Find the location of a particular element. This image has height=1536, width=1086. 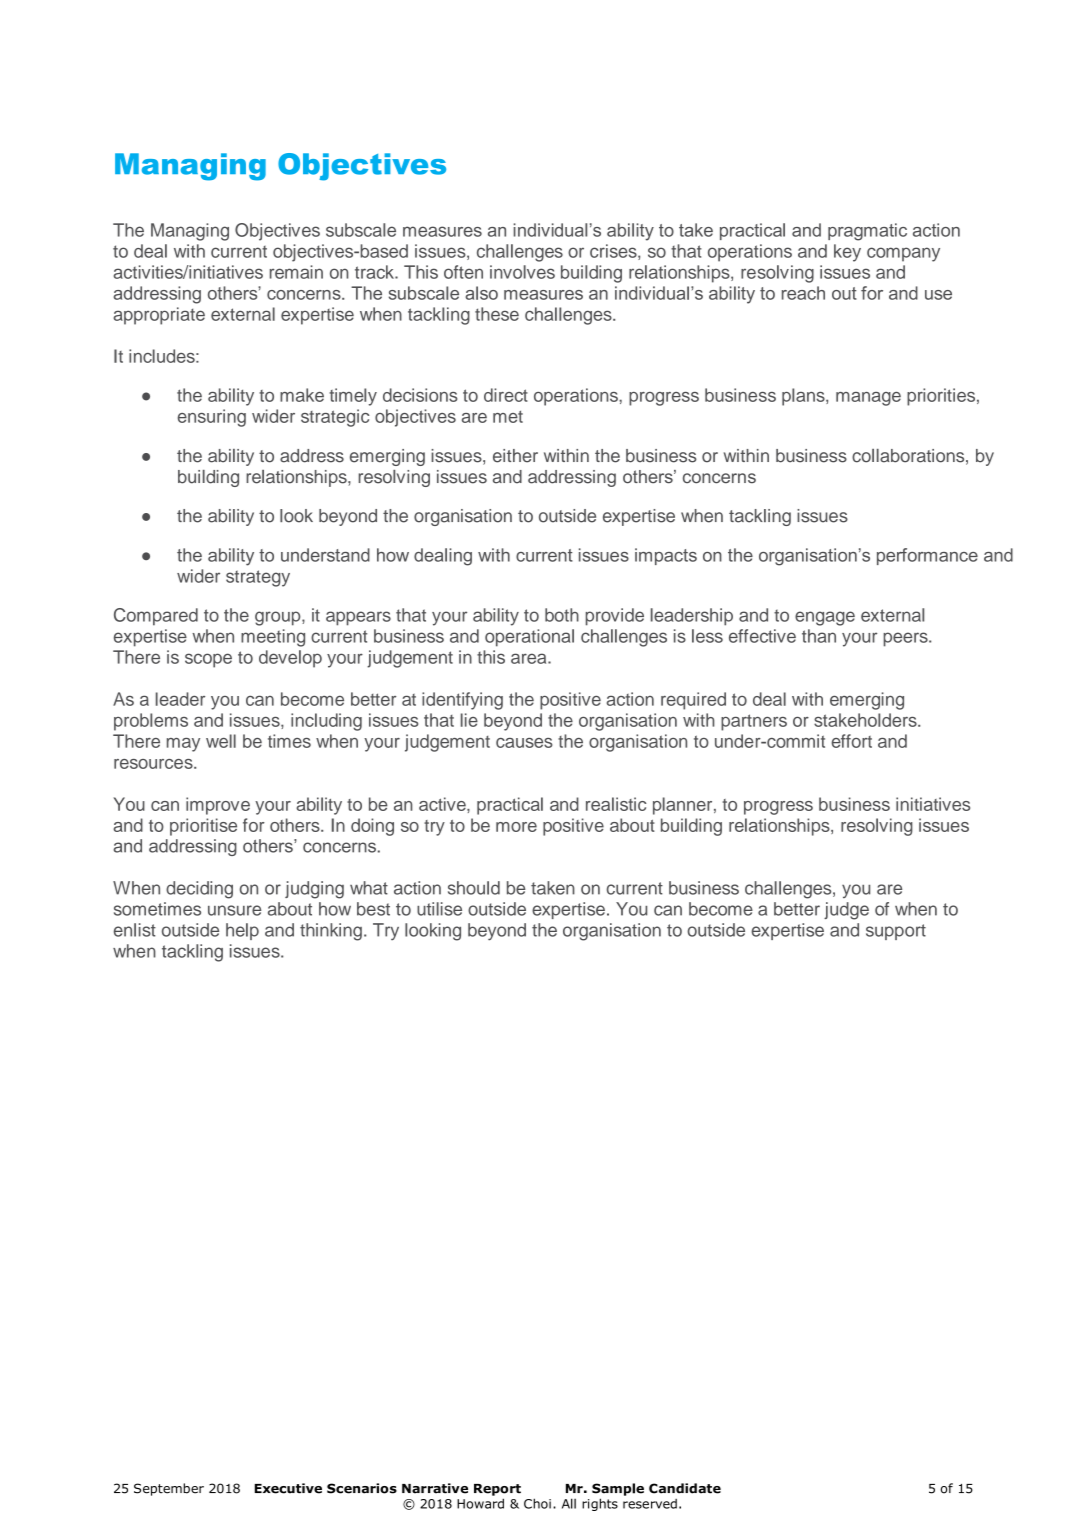

remain is located at coordinates (296, 272).
